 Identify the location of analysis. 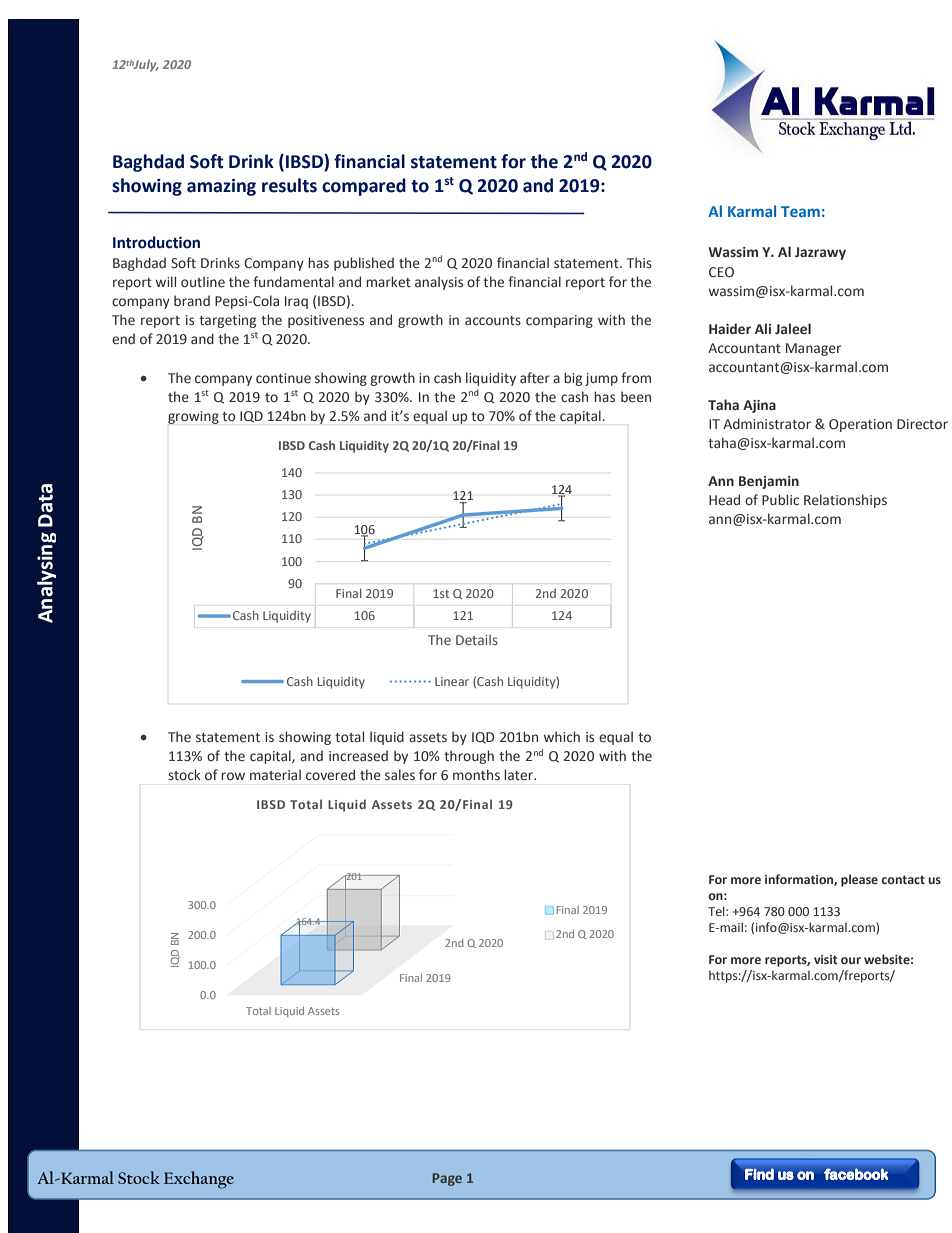
(439, 283).
